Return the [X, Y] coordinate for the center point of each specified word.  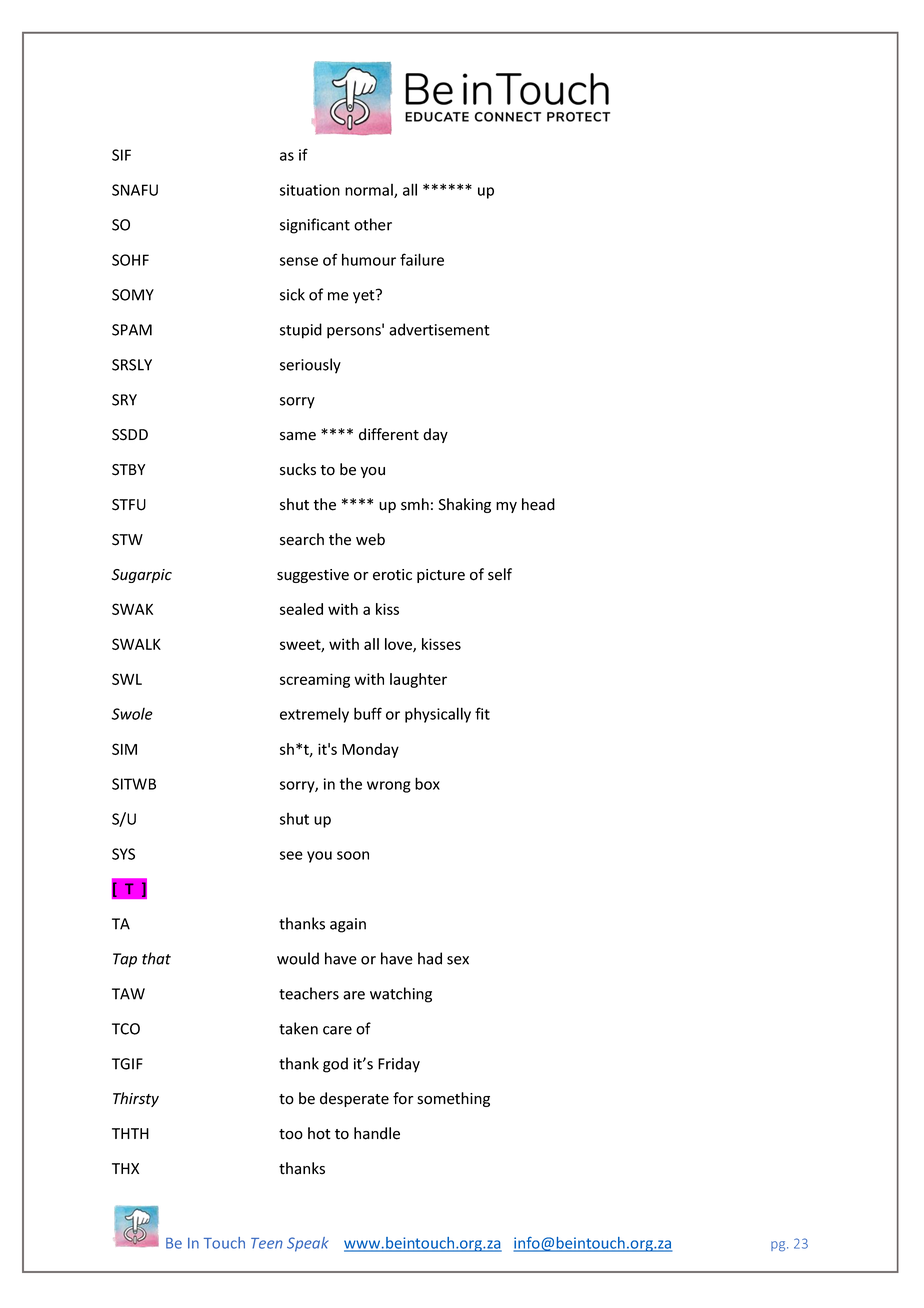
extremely [314, 715]
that [156, 958]
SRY [124, 400]
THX [125, 1168]
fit [482, 713]
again [348, 925]
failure [422, 259]
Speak [308, 1244]
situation [310, 190]
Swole [132, 714]
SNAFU [135, 190]
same [298, 436]
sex [458, 960]
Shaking [464, 505]
